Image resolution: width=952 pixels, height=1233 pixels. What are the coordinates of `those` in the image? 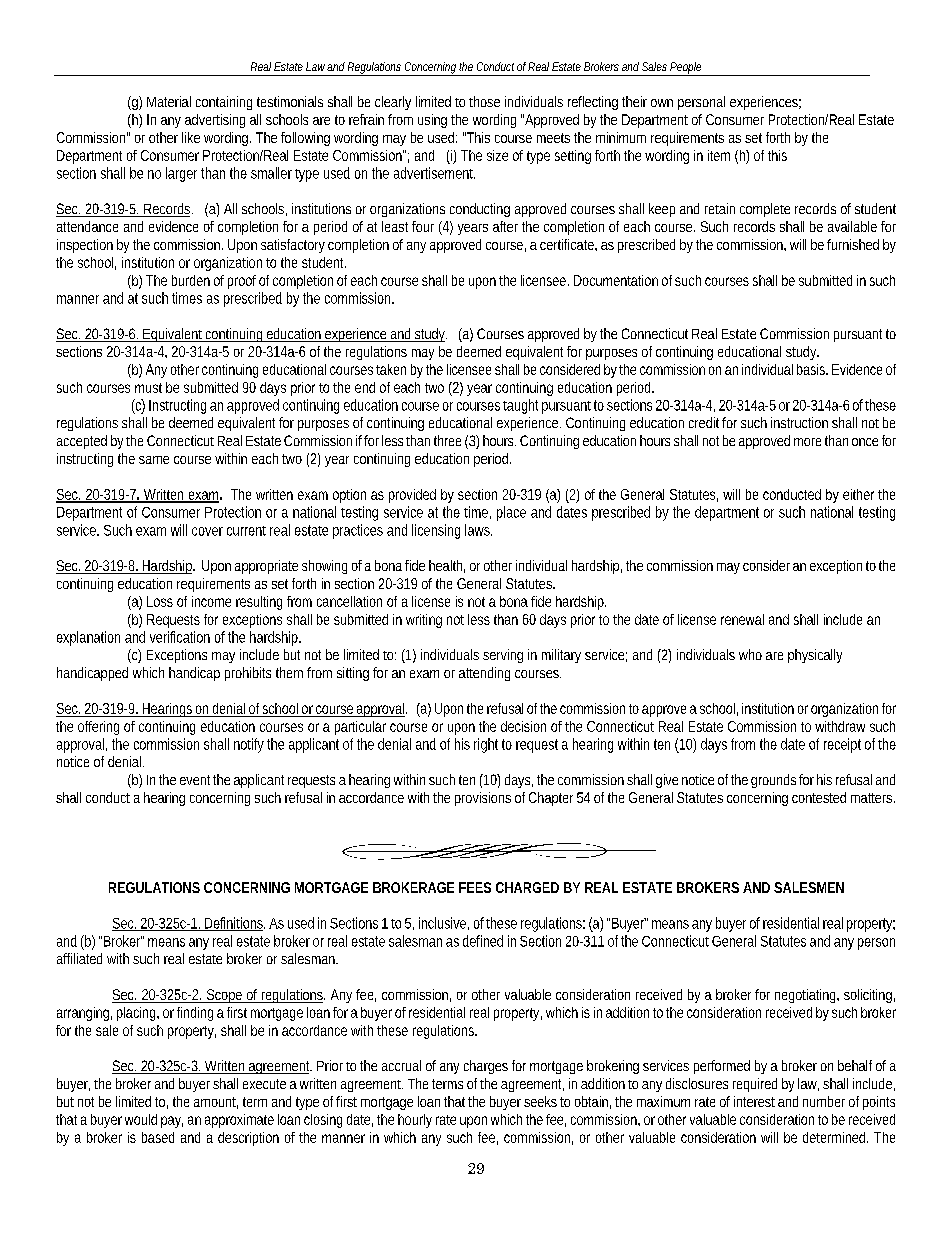 It's located at (484, 101).
